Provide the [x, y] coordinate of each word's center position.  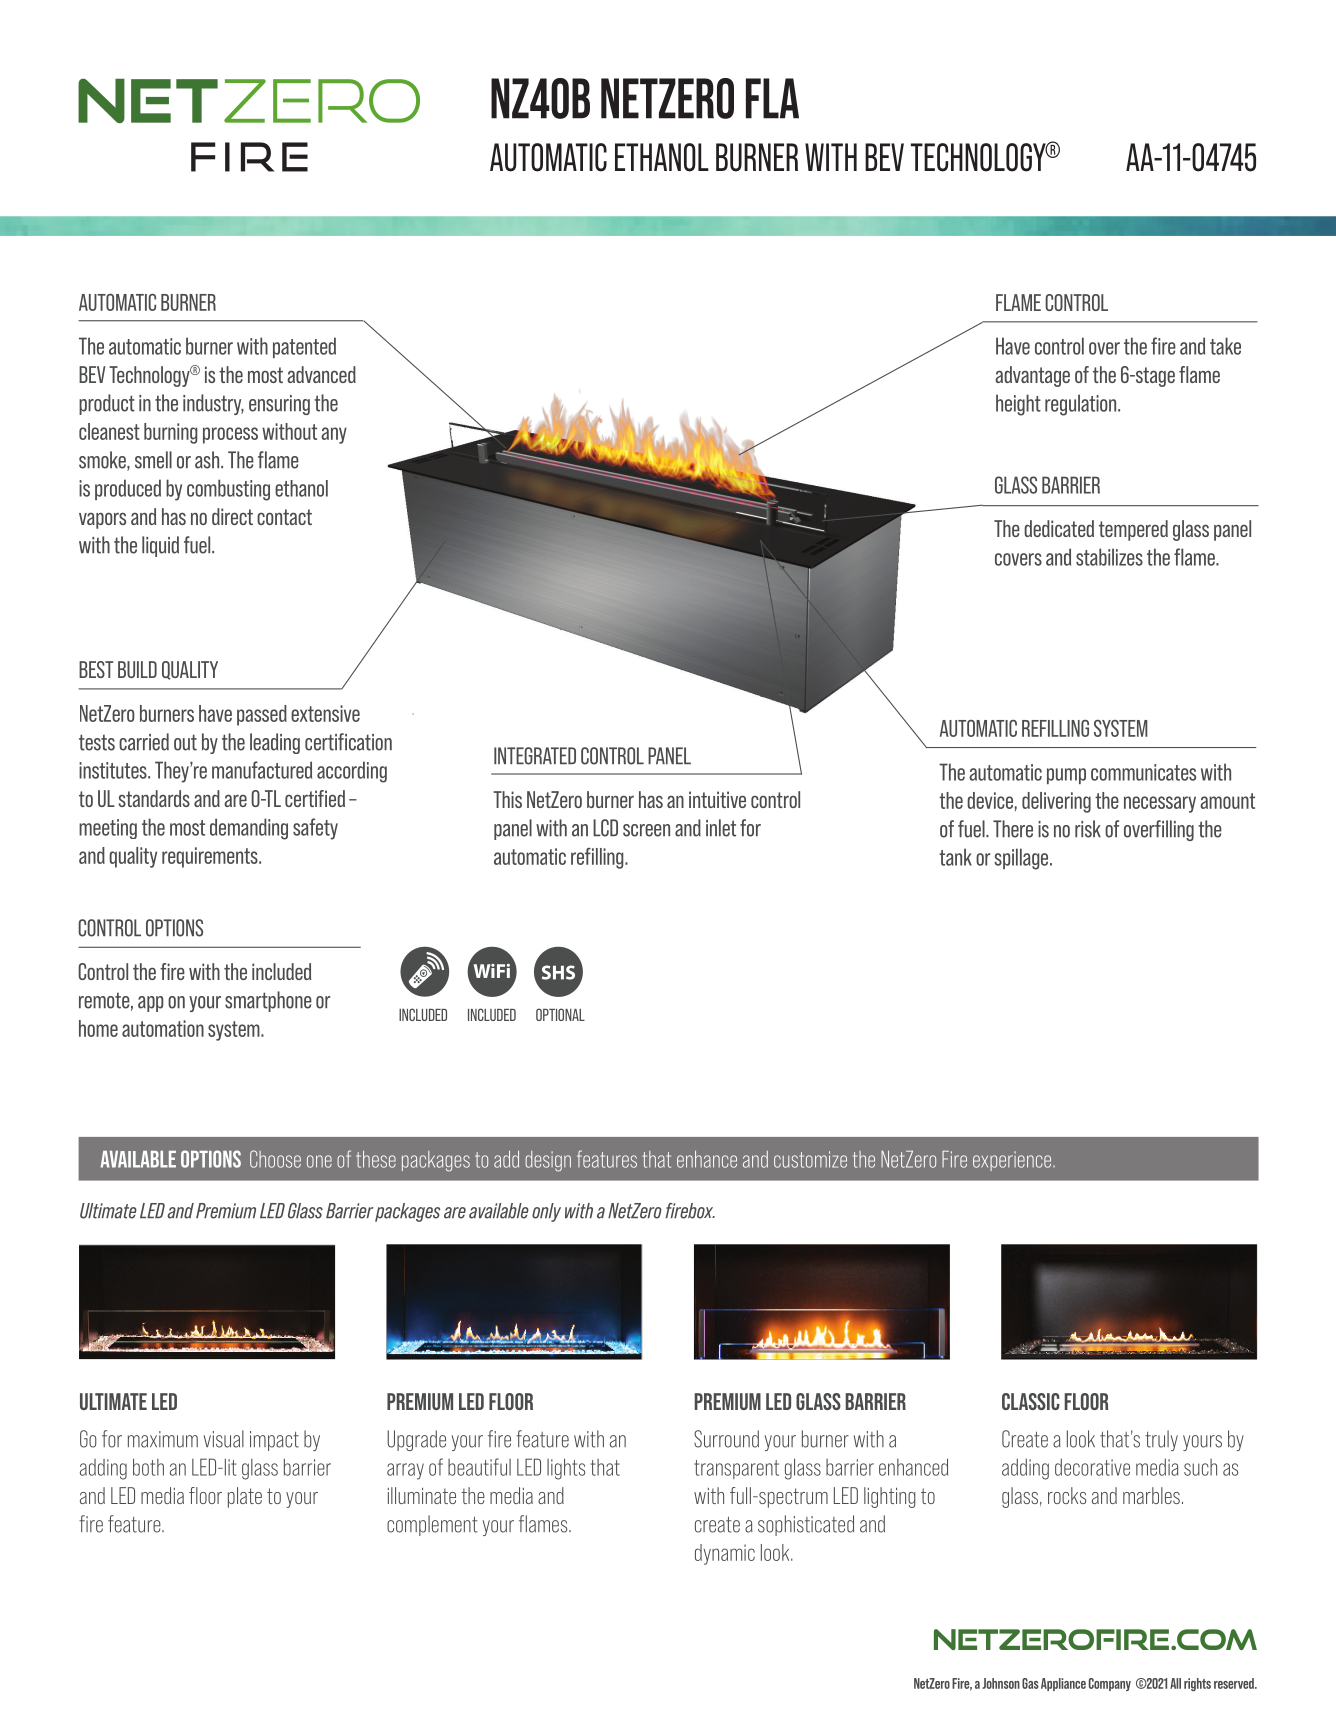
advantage [1032, 376]
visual [224, 1439]
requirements [211, 857]
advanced [321, 374]
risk [1088, 829]
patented [304, 347]
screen [646, 830]
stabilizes [1109, 557]
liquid [160, 546]
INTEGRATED [535, 756]
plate [245, 1497]
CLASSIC [1031, 1401]
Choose [275, 1159]
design [548, 1161]
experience [1013, 1161]
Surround [726, 1439]
